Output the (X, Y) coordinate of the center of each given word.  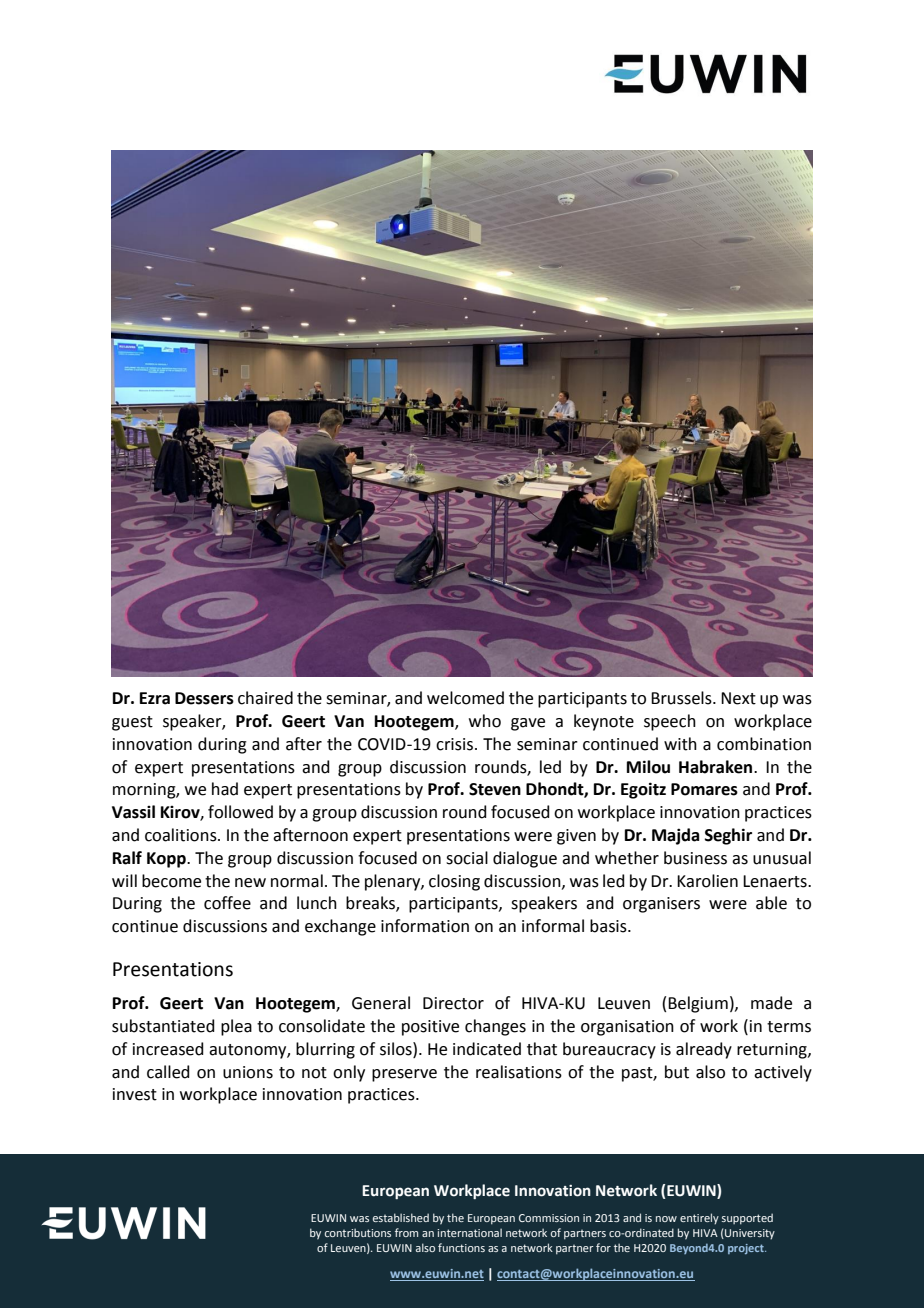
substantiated (163, 1026)
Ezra (155, 698)
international (469, 1232)
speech (670, 722)
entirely (699, 1219)
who (485, 721)
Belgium (698, 1004)
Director (453, 1003)
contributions (358, 1232)
